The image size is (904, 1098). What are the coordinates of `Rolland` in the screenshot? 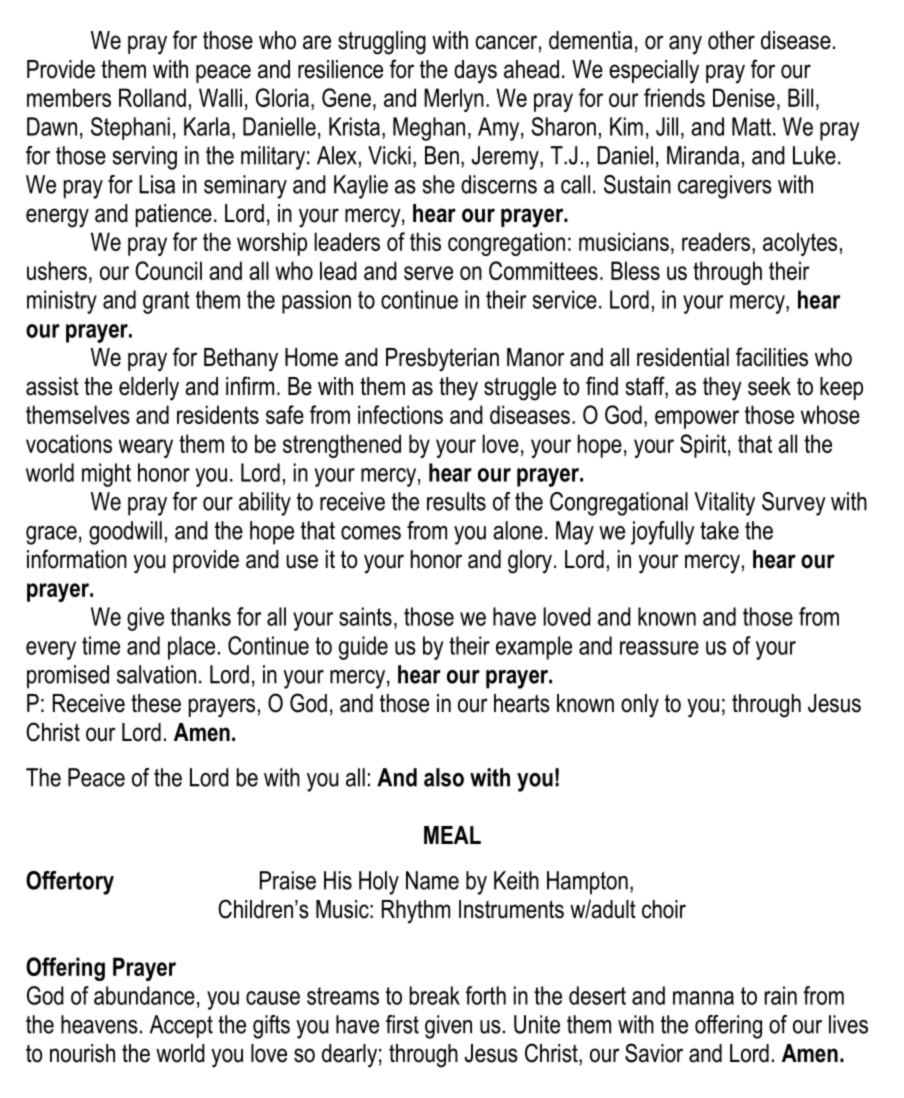 It's located at (152, 97).
